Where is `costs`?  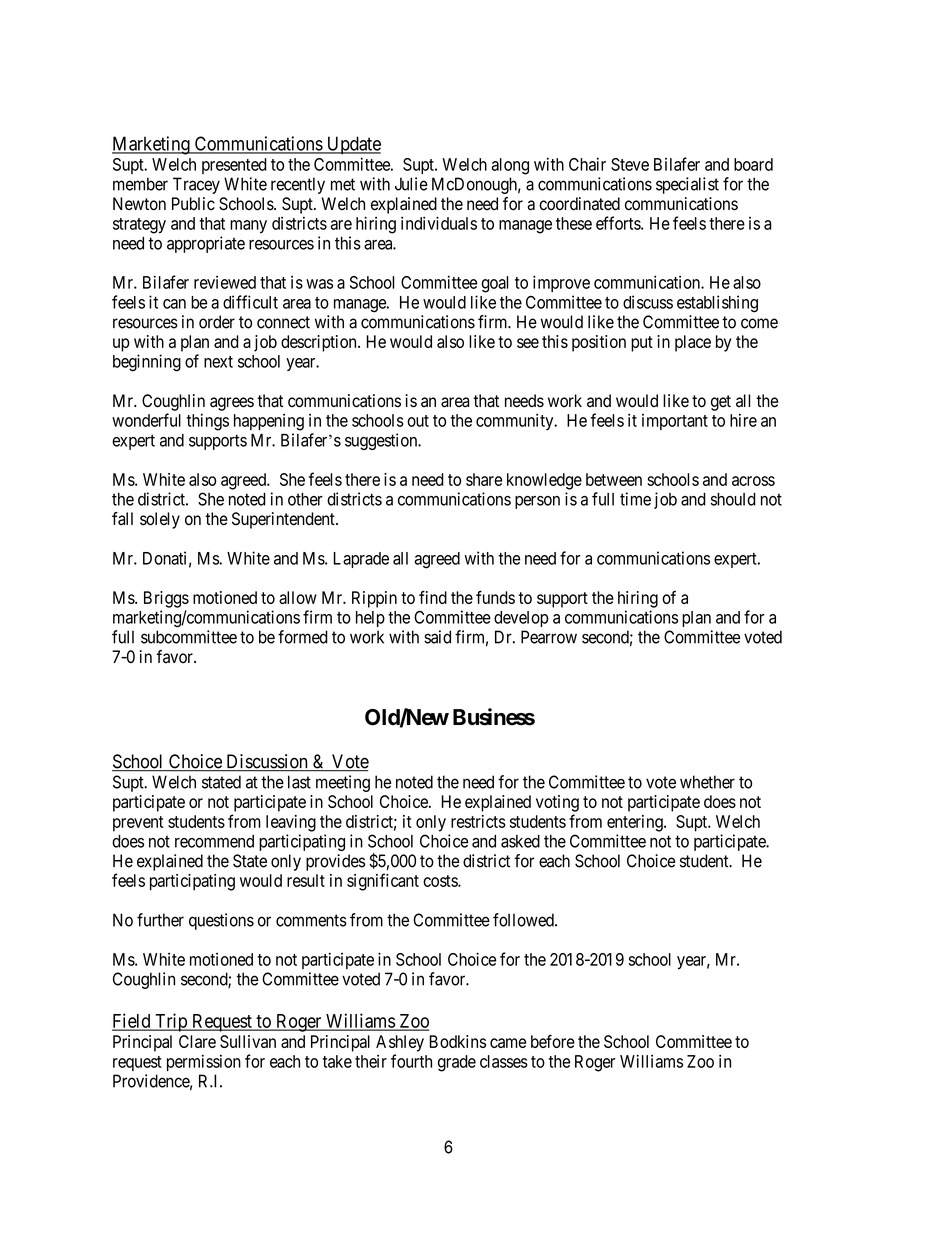
costs is located at coordinates (441, 881).
